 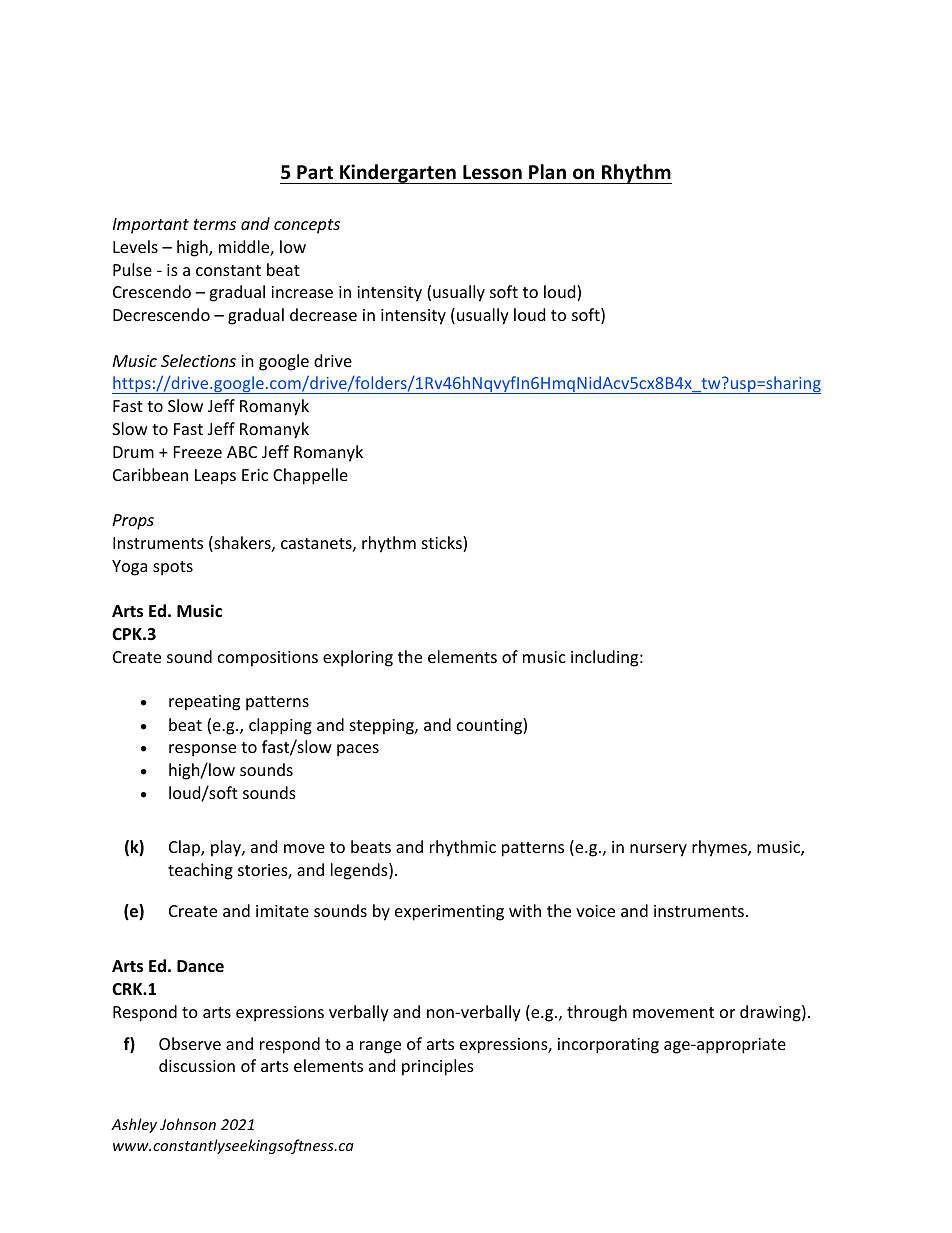 I want to click on Leaps, so click(x=215, y=477).
